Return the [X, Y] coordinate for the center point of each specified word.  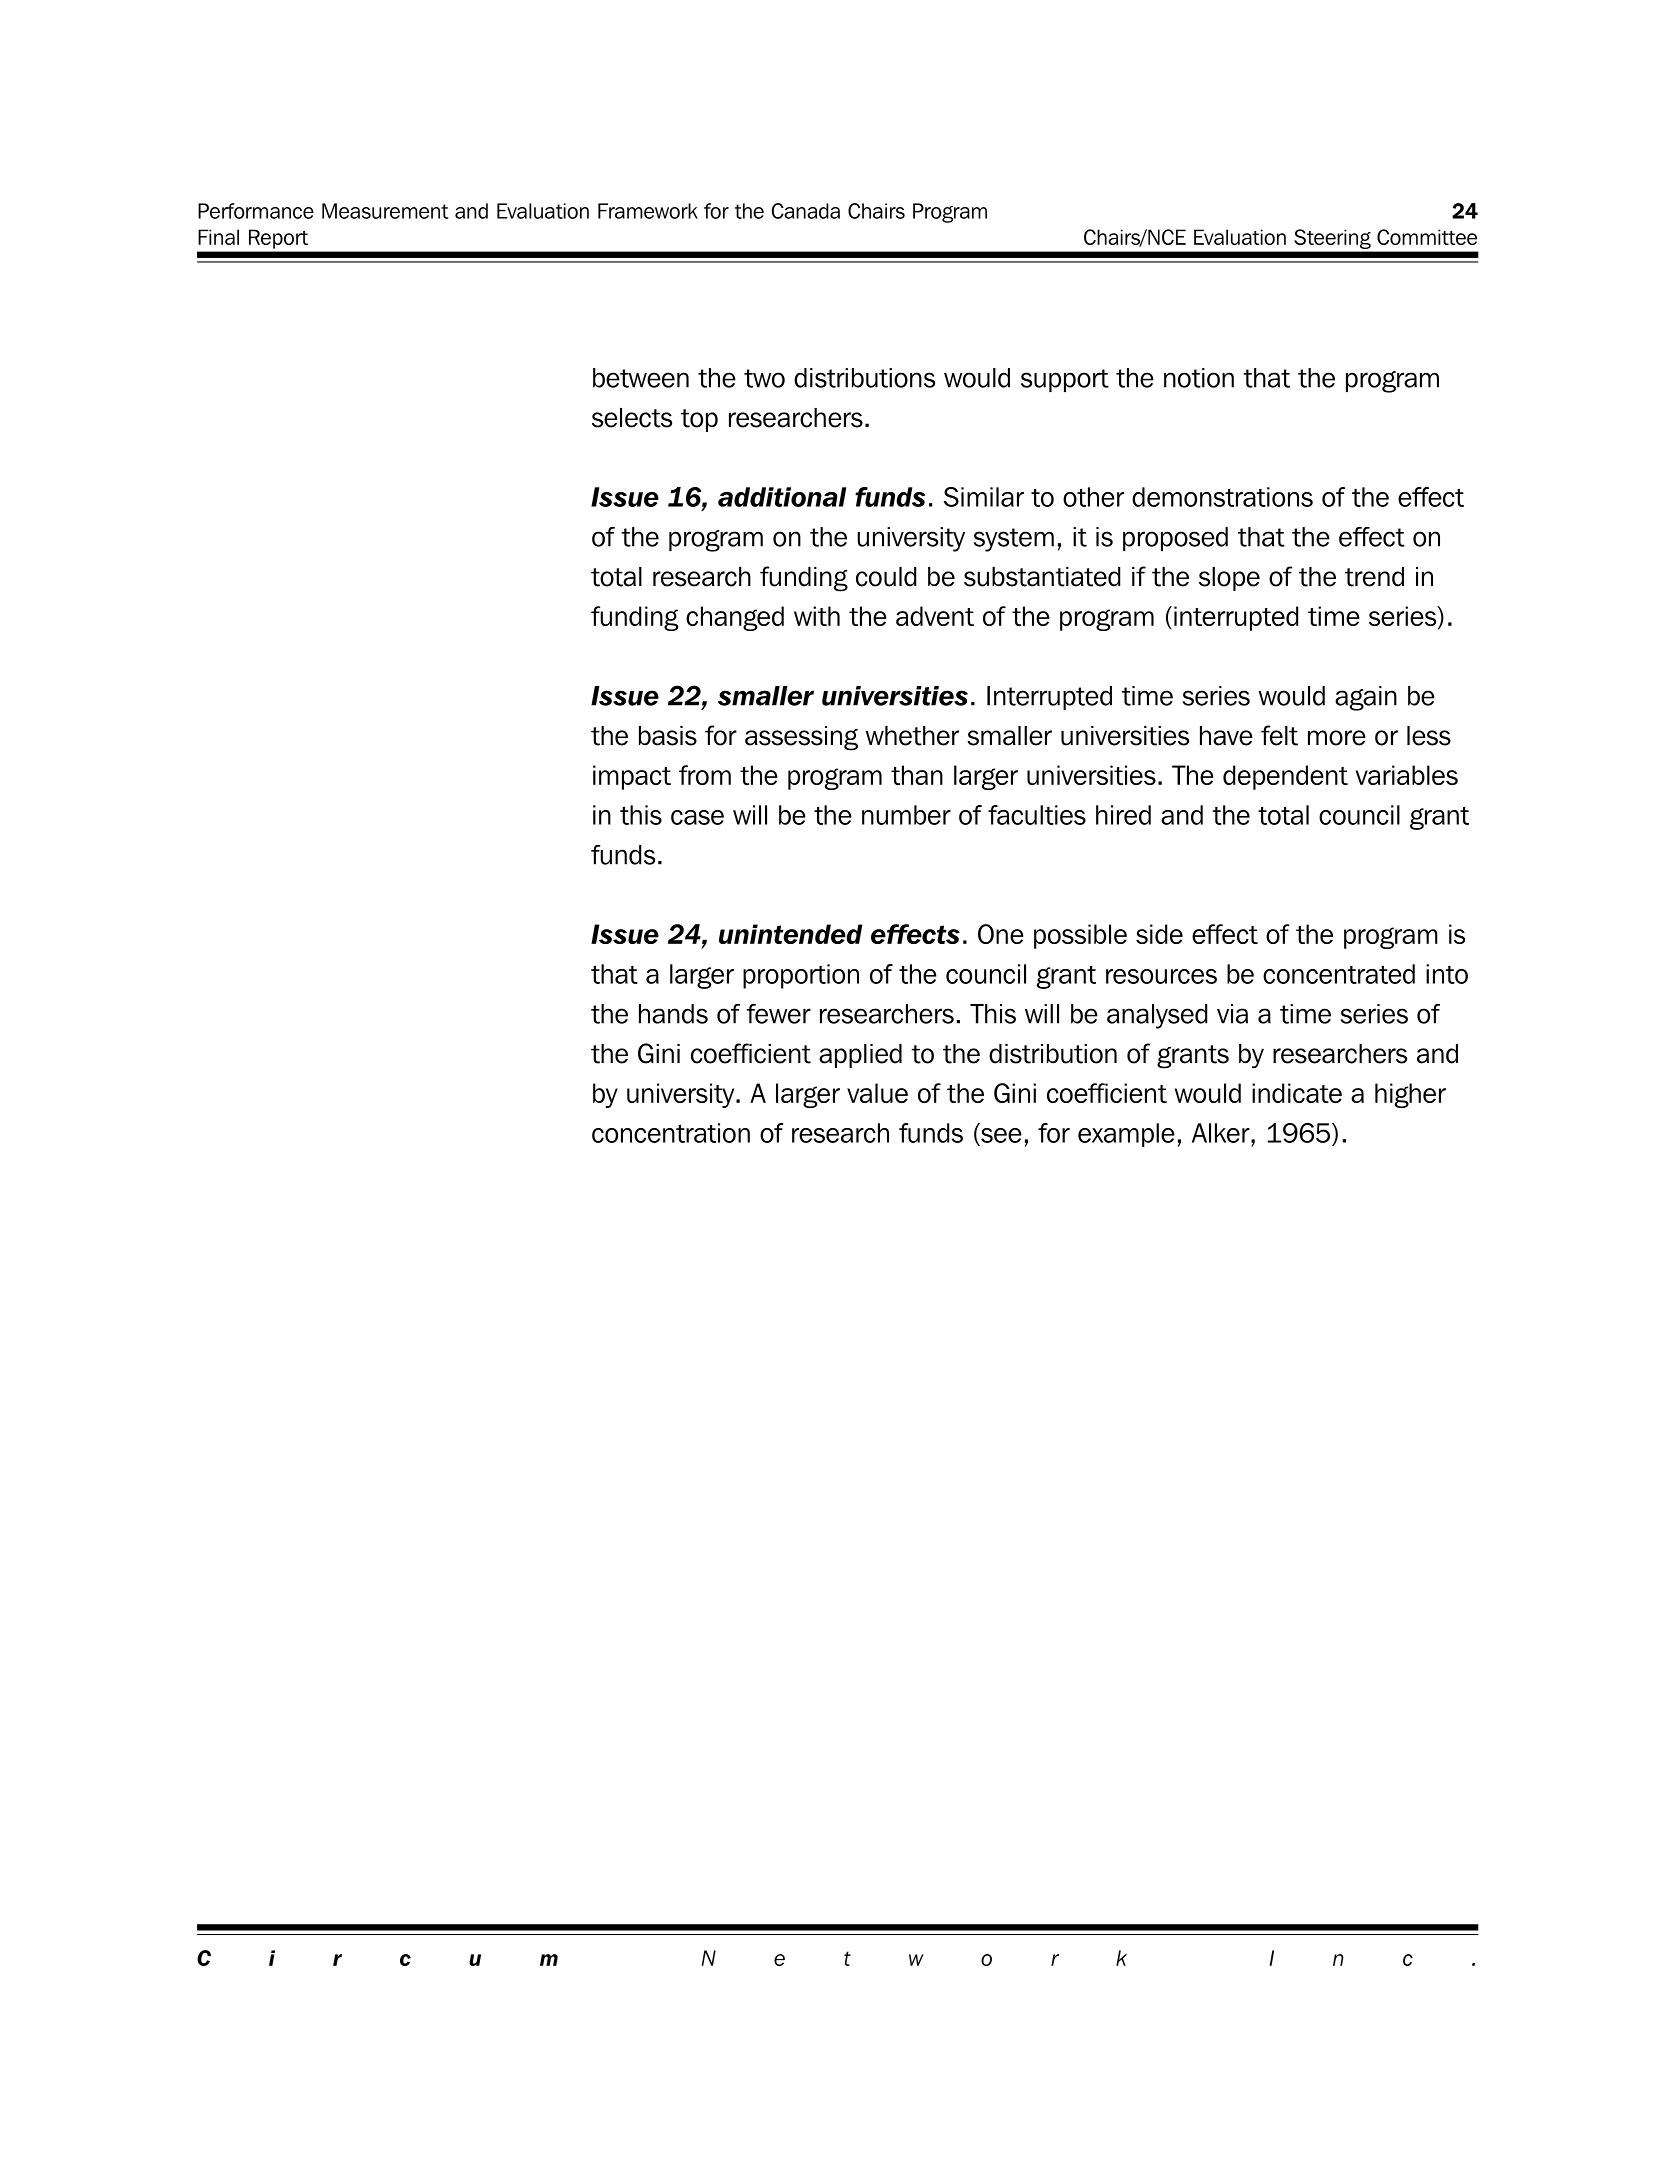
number [906, 815]
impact [632, 777]
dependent [1285, 777]
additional [782, 497]
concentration [671, 1133]
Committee [1427, 237]
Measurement [385, 211]
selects [632, 418]
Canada [806, 211]
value [877, 1093]
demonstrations [1222, 497]
